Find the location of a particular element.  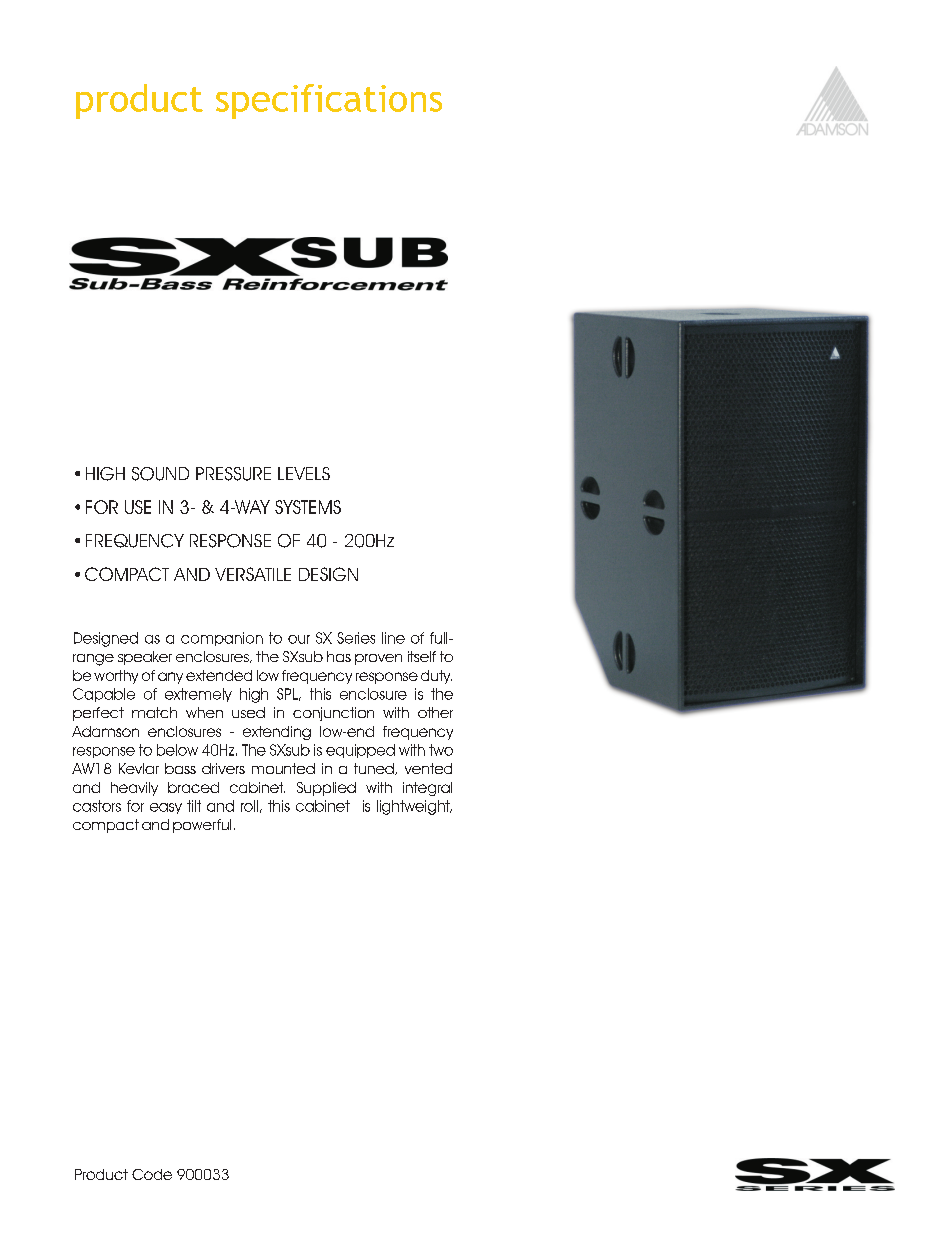

integral is located at coordinates (427, 789).
